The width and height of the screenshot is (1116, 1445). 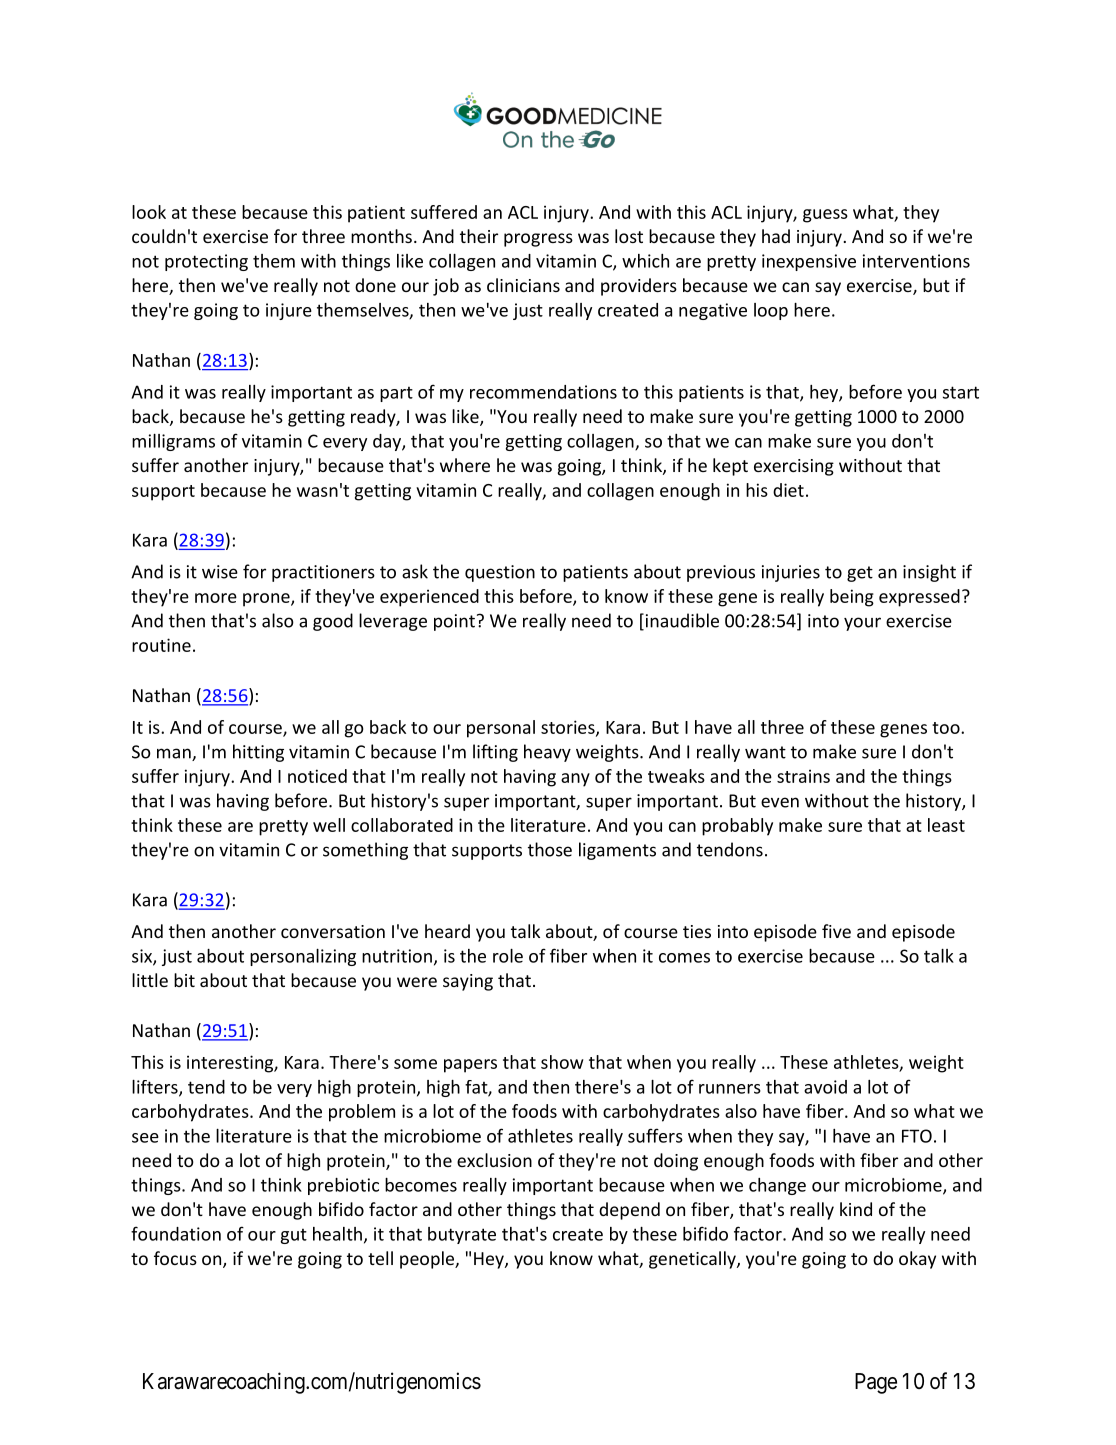 What do you see at coordinates (206, 262) in the screenshot?
I see `protecting` at bounding box center [206, 262].
